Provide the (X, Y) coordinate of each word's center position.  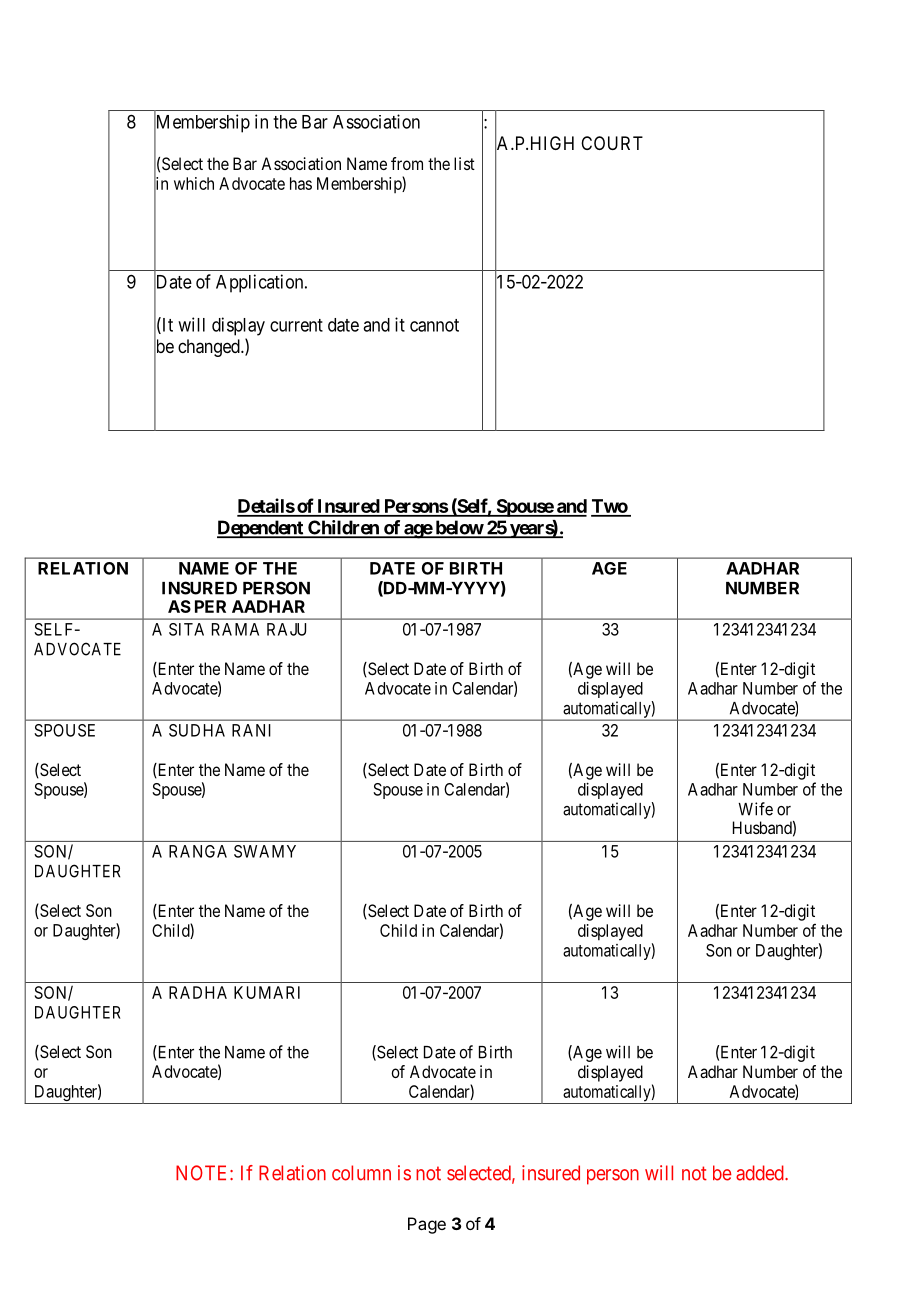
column (361, 1173)
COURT (612, 143)
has (301, 183)
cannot (434, 325)
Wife (755, 809)
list (464, 163)
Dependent (261, 529)
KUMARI (267, 992)
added (761, 1173)
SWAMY (265, 851)
